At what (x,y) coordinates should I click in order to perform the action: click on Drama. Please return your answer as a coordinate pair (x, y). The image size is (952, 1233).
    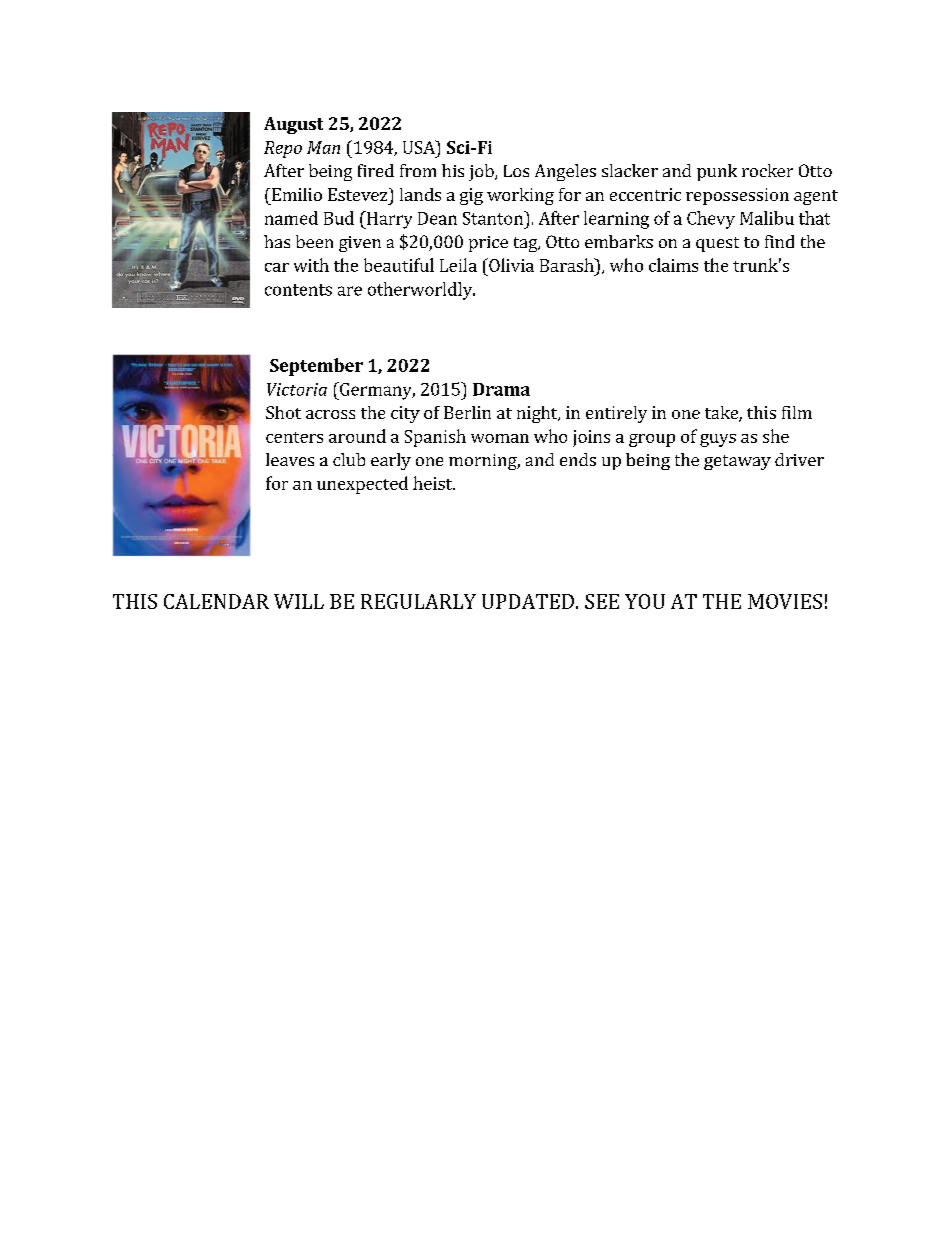
    Looking at the image, I should click on (501, 389).
